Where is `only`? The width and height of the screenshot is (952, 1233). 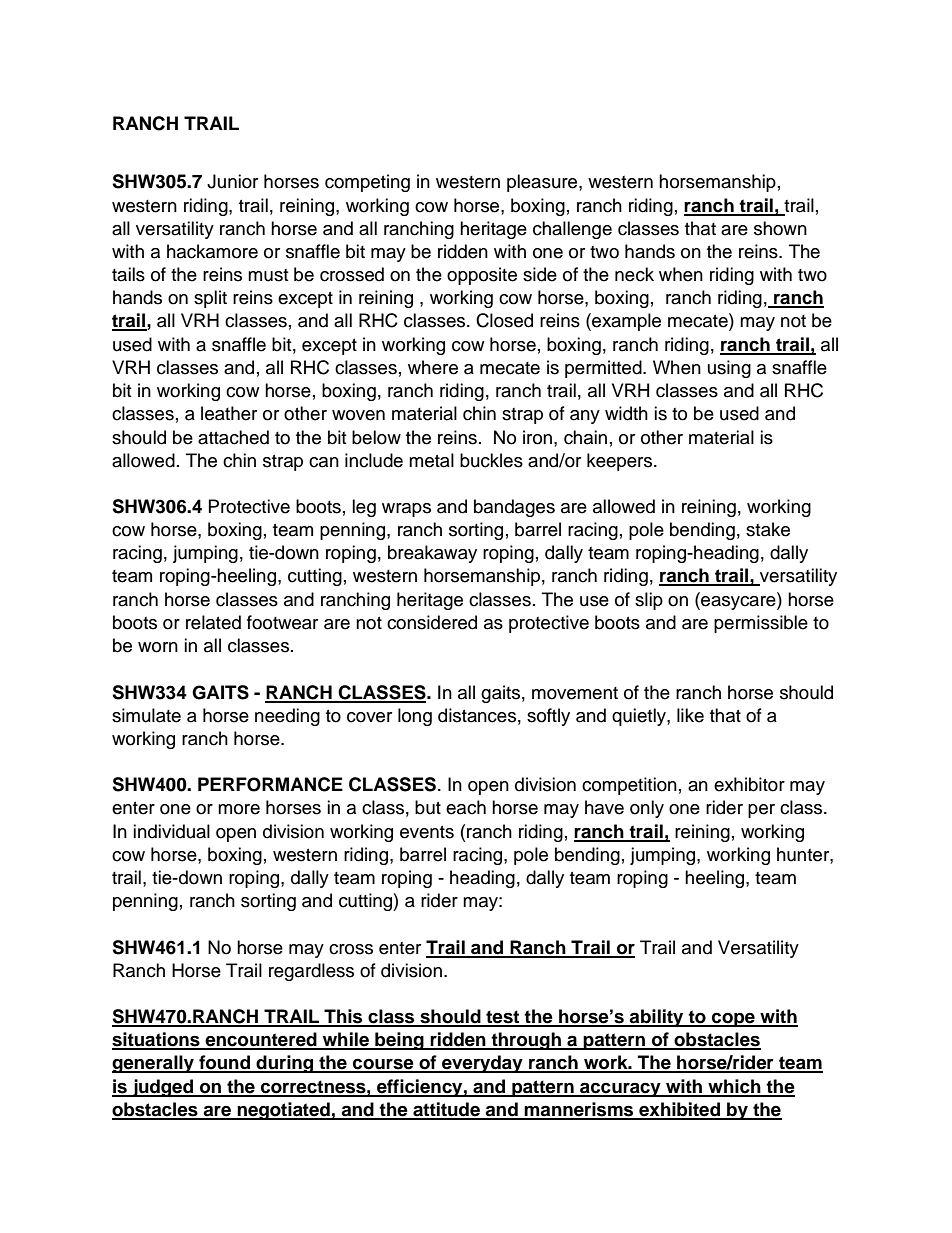
only is located at coordinates (647, 809).
